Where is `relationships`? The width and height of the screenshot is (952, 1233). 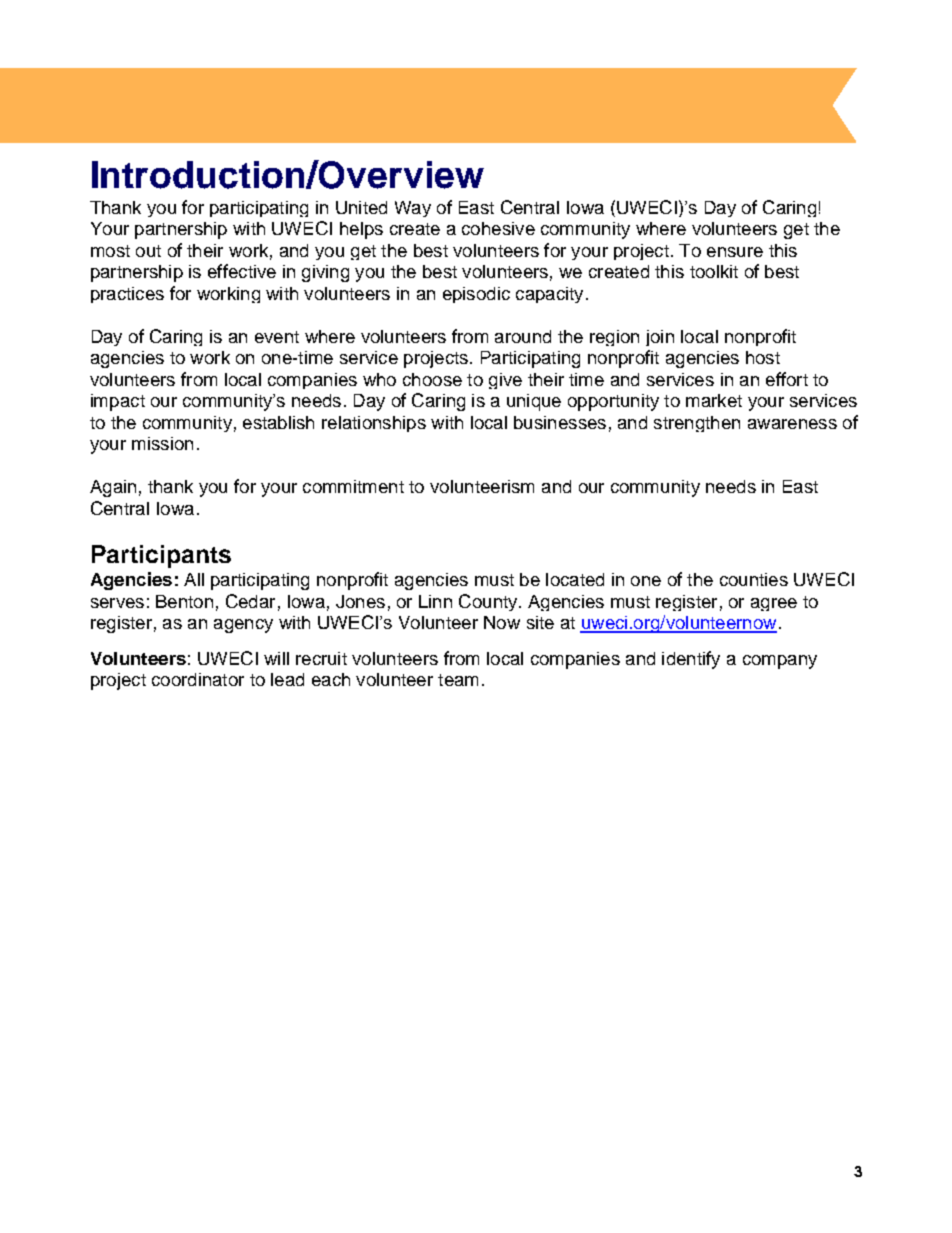 relationships is located at coordinates (374, 424).
